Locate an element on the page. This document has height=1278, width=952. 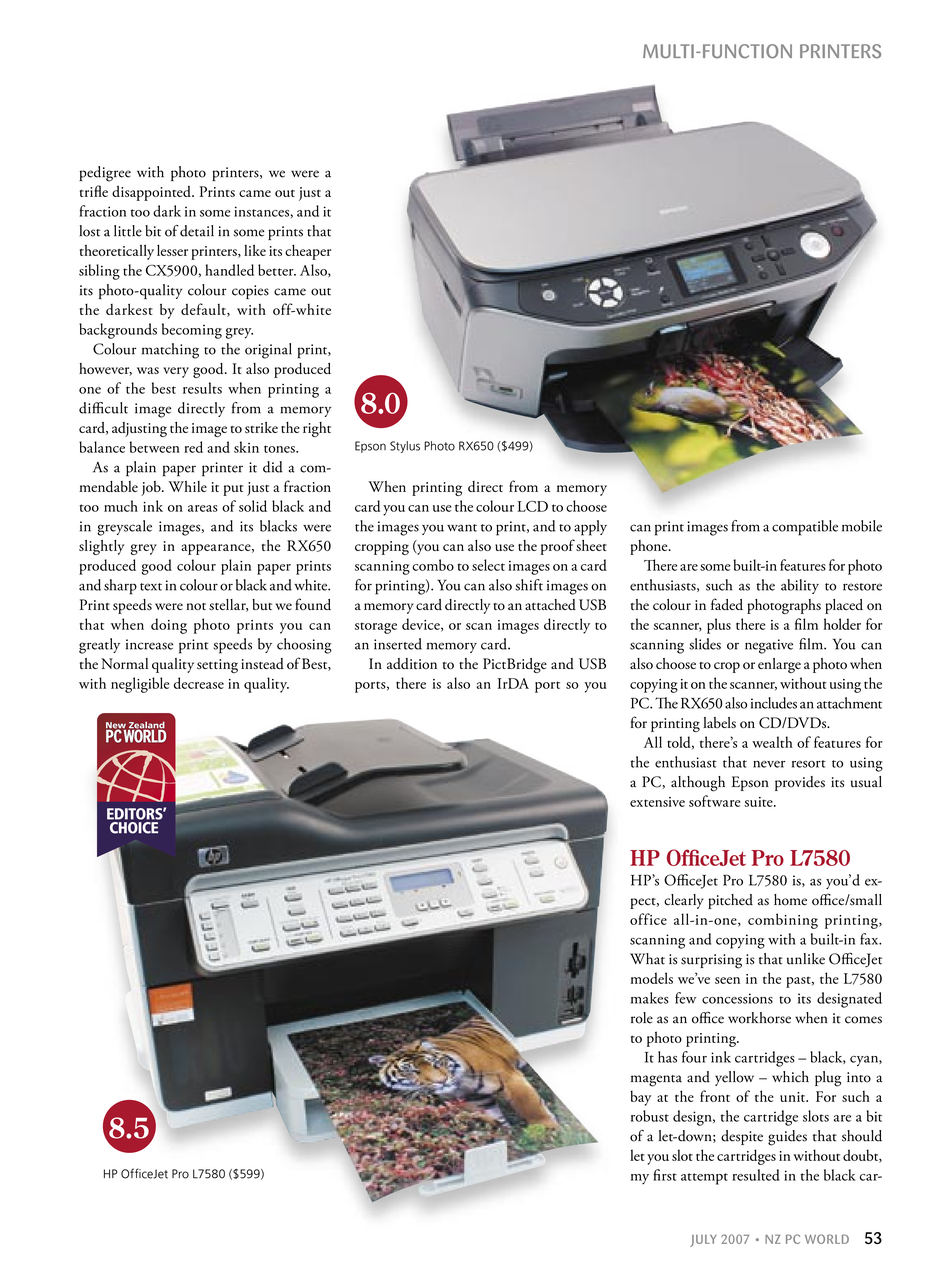
resulted is located at coordinates (755, 1175).
